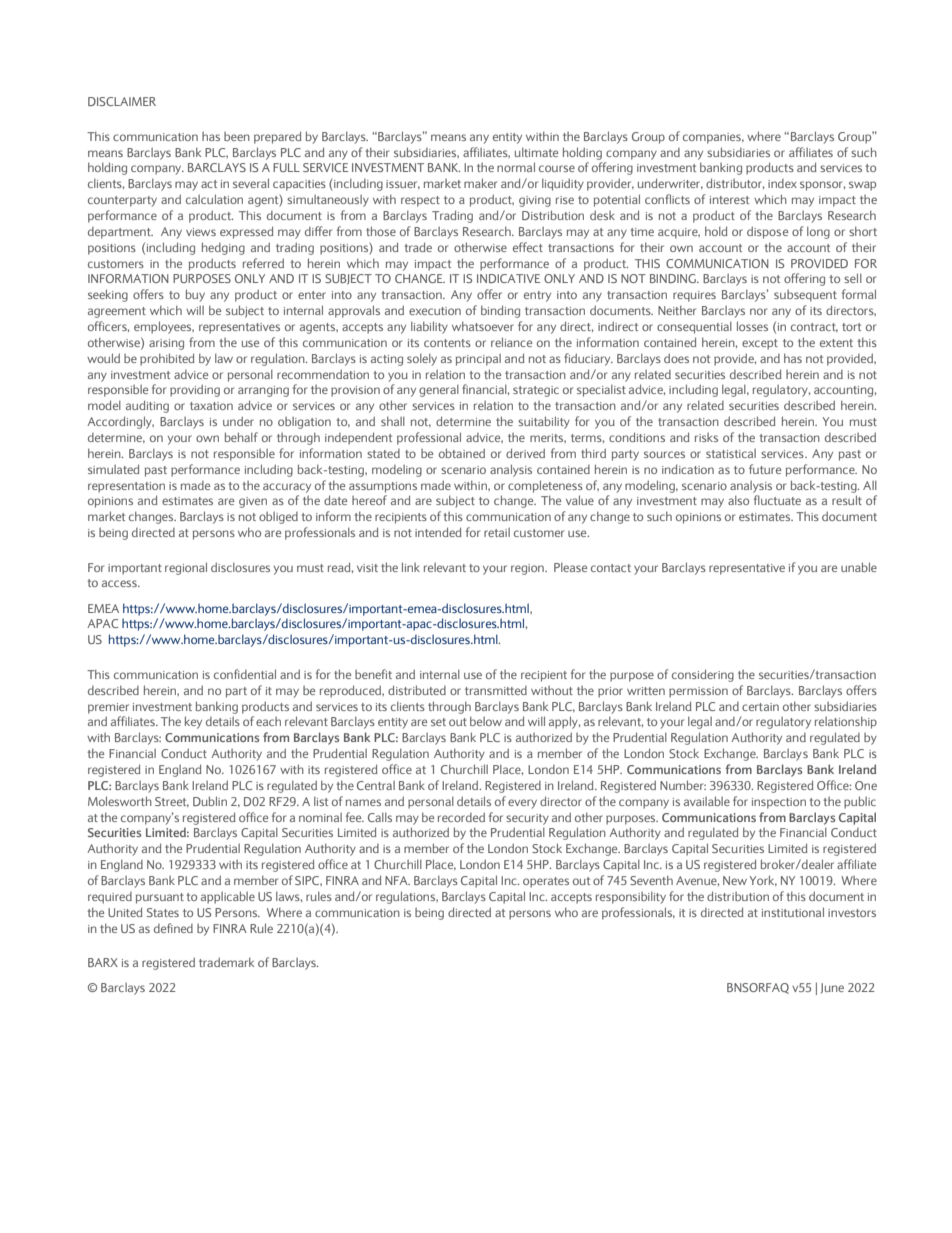 The height and width of the screenshot is (1233, 952). What do you see at coordinates (253, 502) in the screenshot?
I see `given` at bounding box center [253, 502].
